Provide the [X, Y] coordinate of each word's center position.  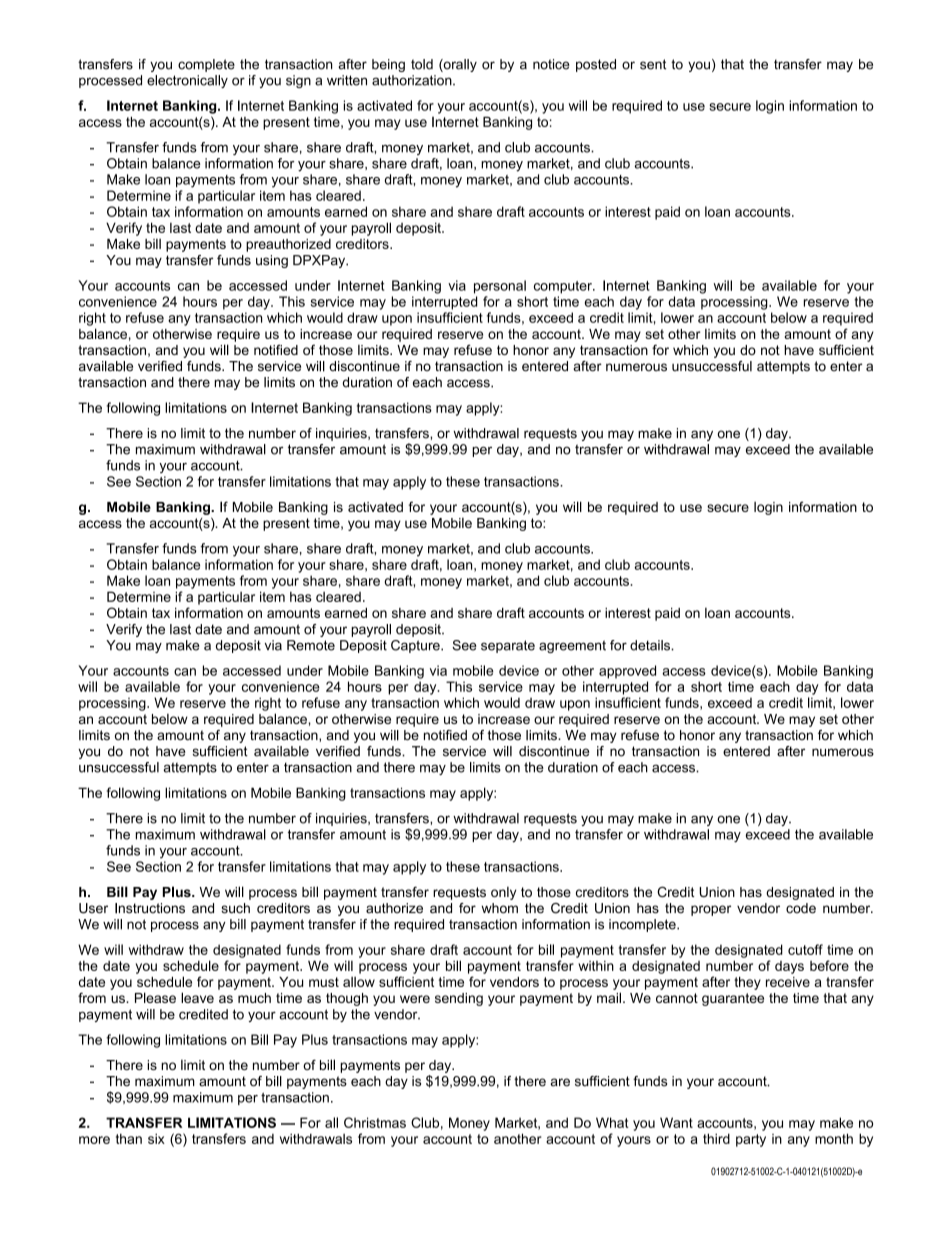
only [503, 893]
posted [596, 65]
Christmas [375, 1122]
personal [500, 287]
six [156, 1138]
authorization [413, 80]
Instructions [150, 908]
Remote [311, 645]
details [651, 645]
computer [564, 287]
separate [508, 646]
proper [711, 910]
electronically [187, 81]
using [272, 261]
